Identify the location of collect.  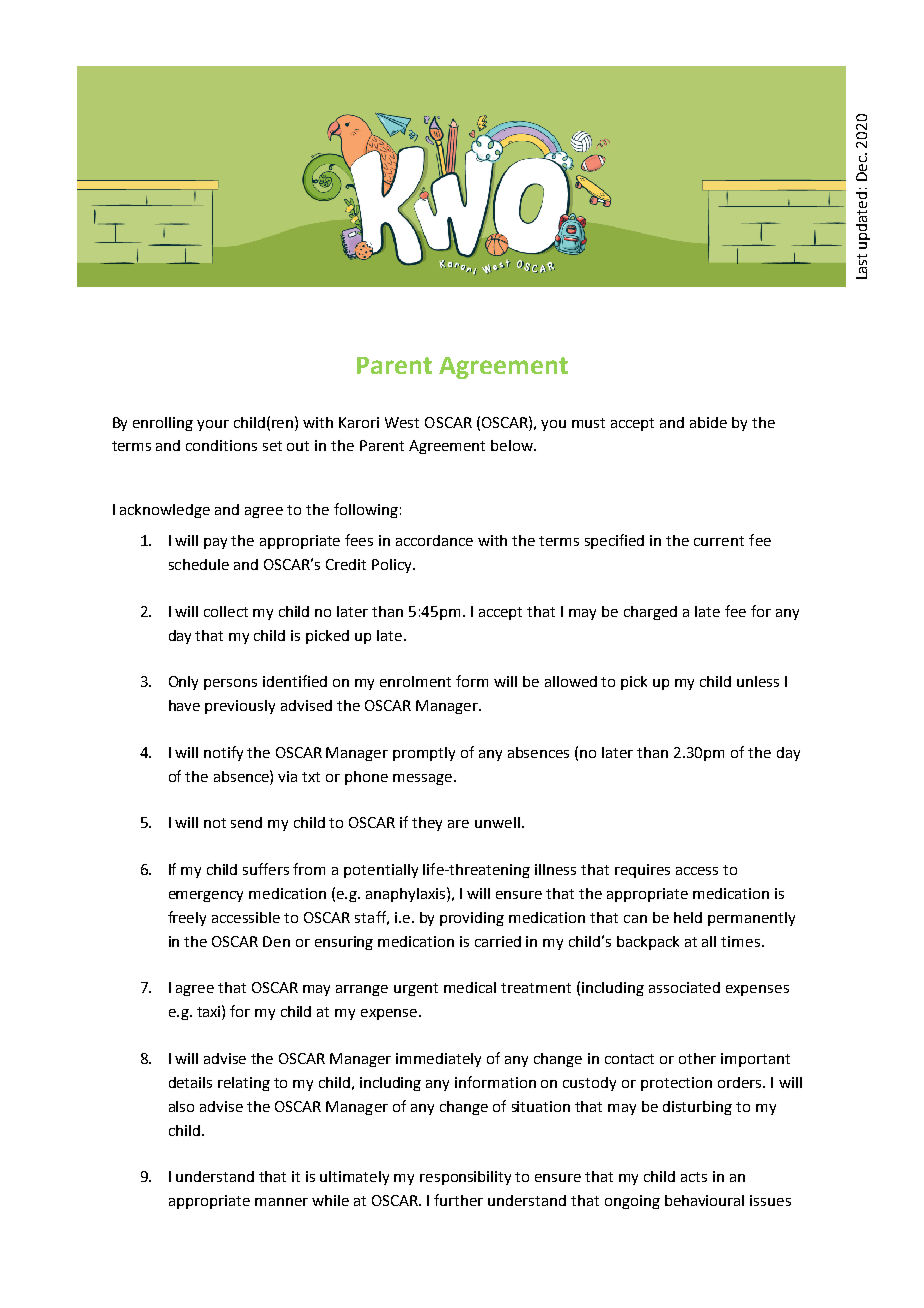
(226, 611).
